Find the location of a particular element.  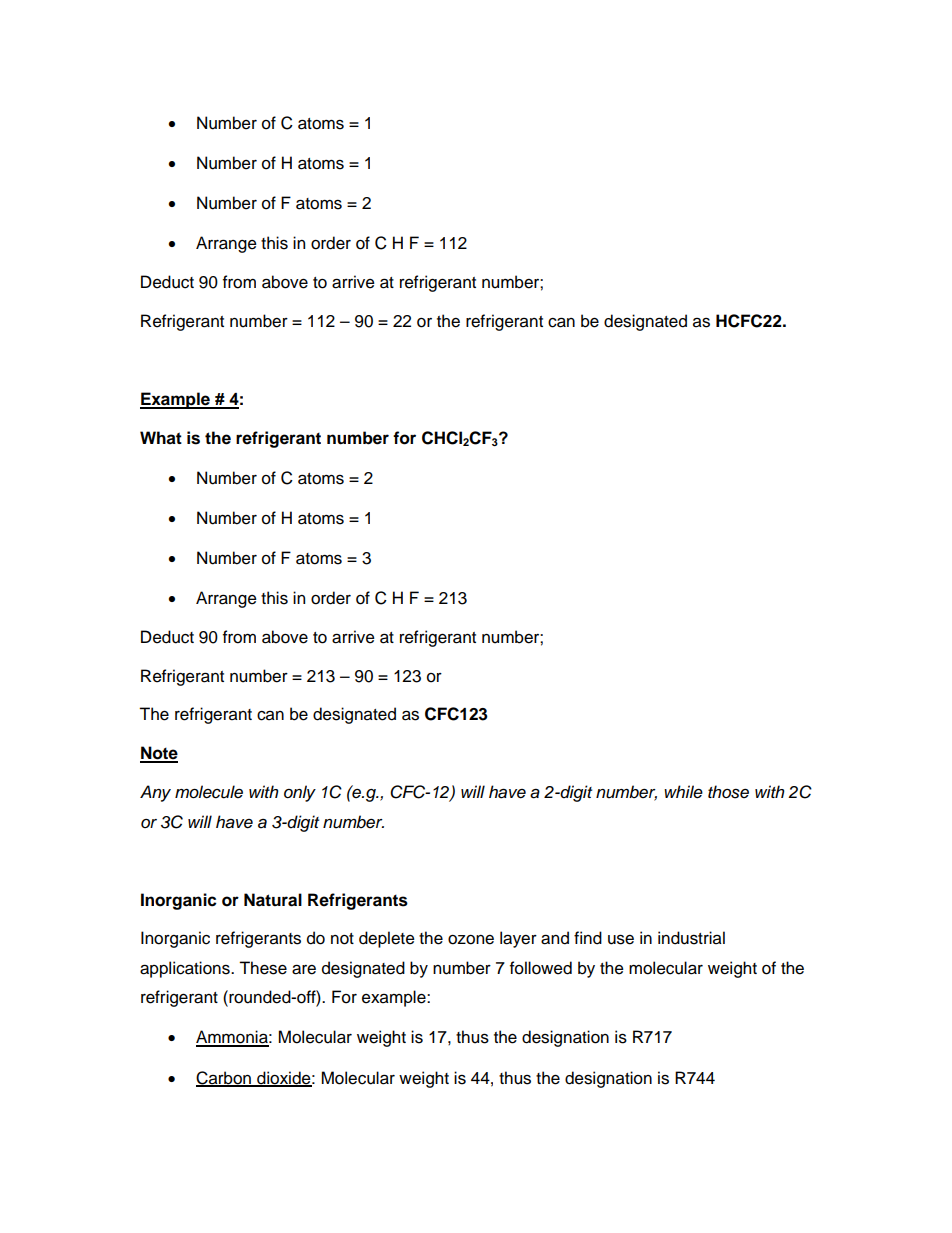

only is located at coordinates (300, 793).
